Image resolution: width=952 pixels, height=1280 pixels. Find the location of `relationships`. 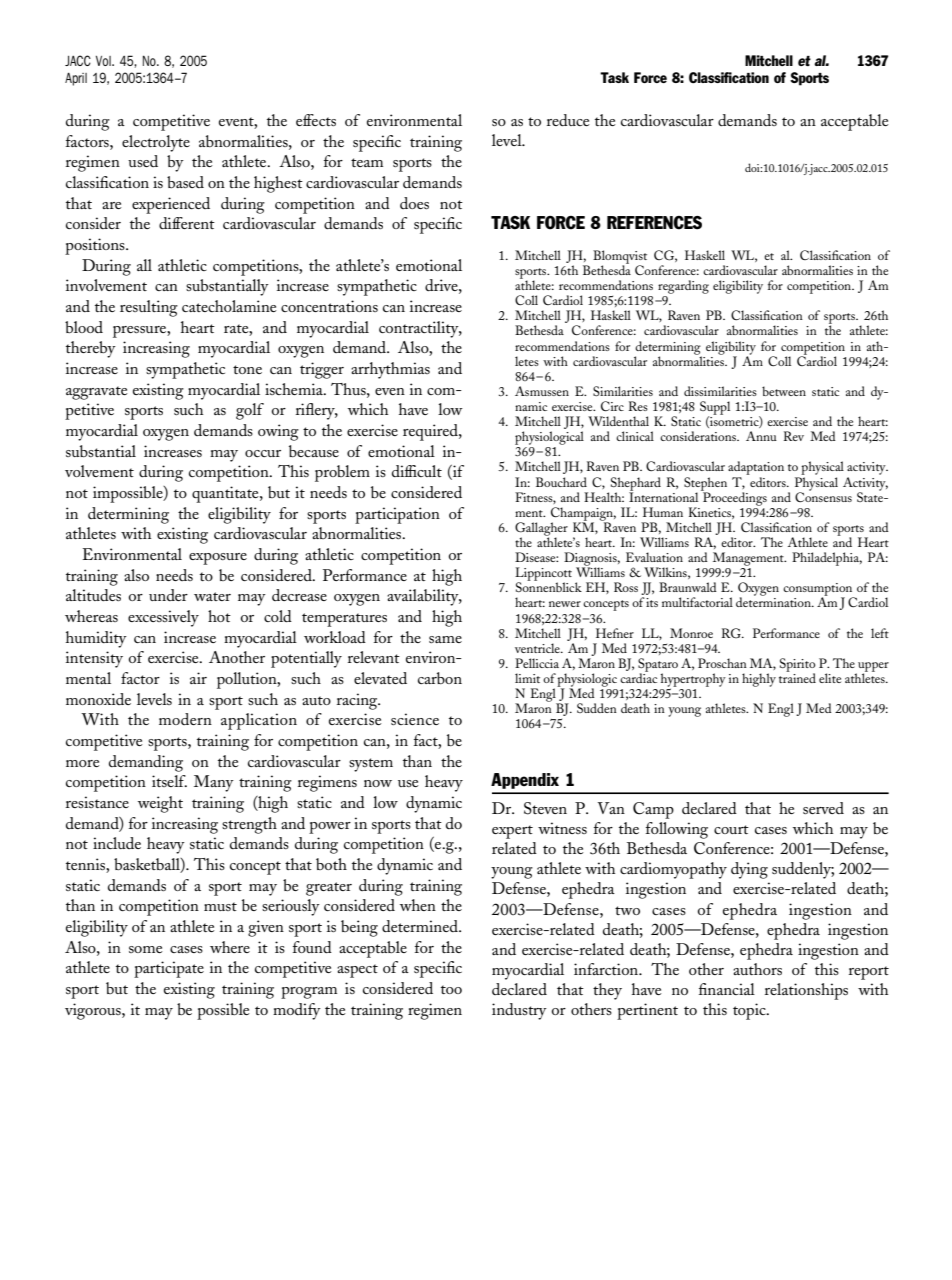

relationships is located at coordinates (806, 991).
